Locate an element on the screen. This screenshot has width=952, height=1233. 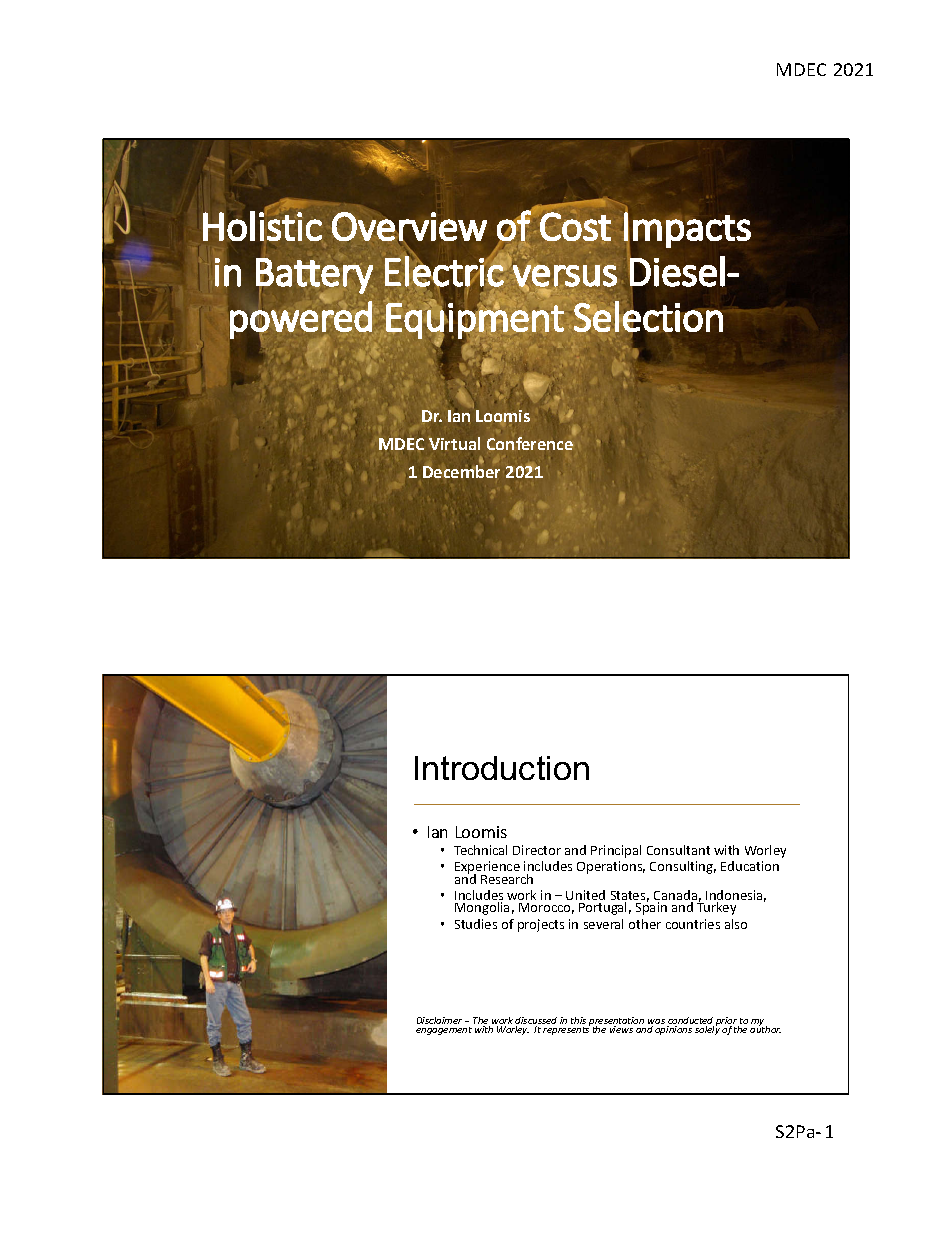
Cost is located at coordinates (575, 226).
